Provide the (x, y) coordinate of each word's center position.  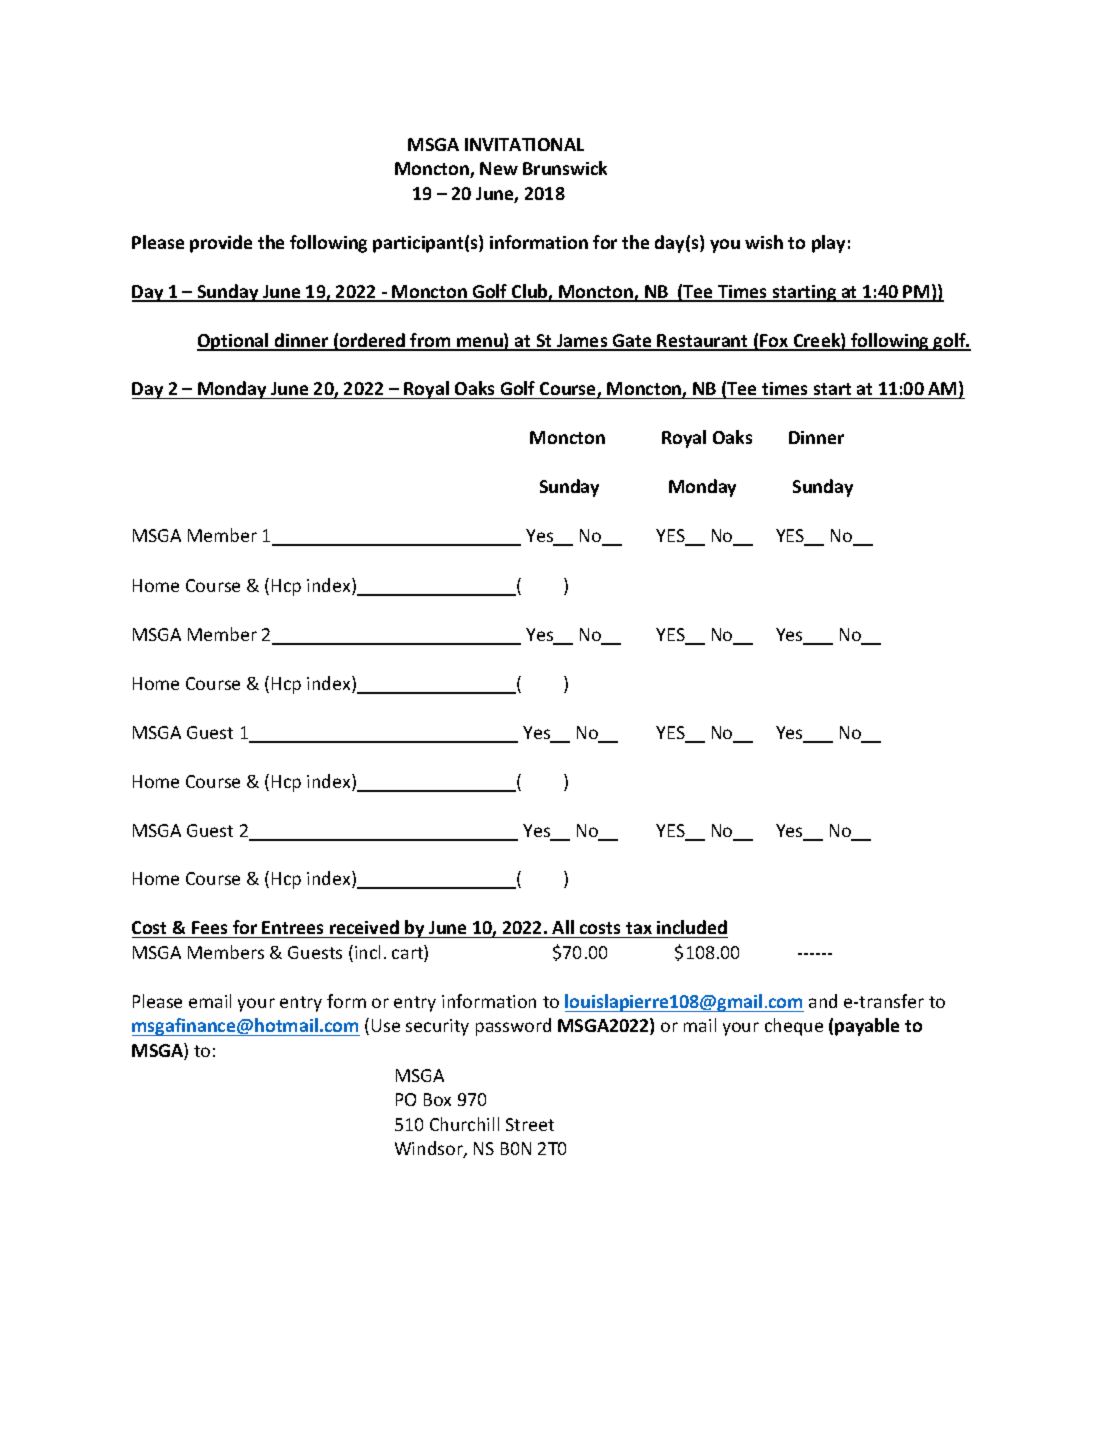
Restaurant (703, 342)
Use (386, 1025)
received (364, 929)
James (582, 342)
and (823, 1001)
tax (639, 930)
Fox (774, 342)
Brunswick (565, 168)
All (563, 927)
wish (764, 242)
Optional (234, 342)
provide (221, 244)
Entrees (294, 929)
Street (530, 1124)
